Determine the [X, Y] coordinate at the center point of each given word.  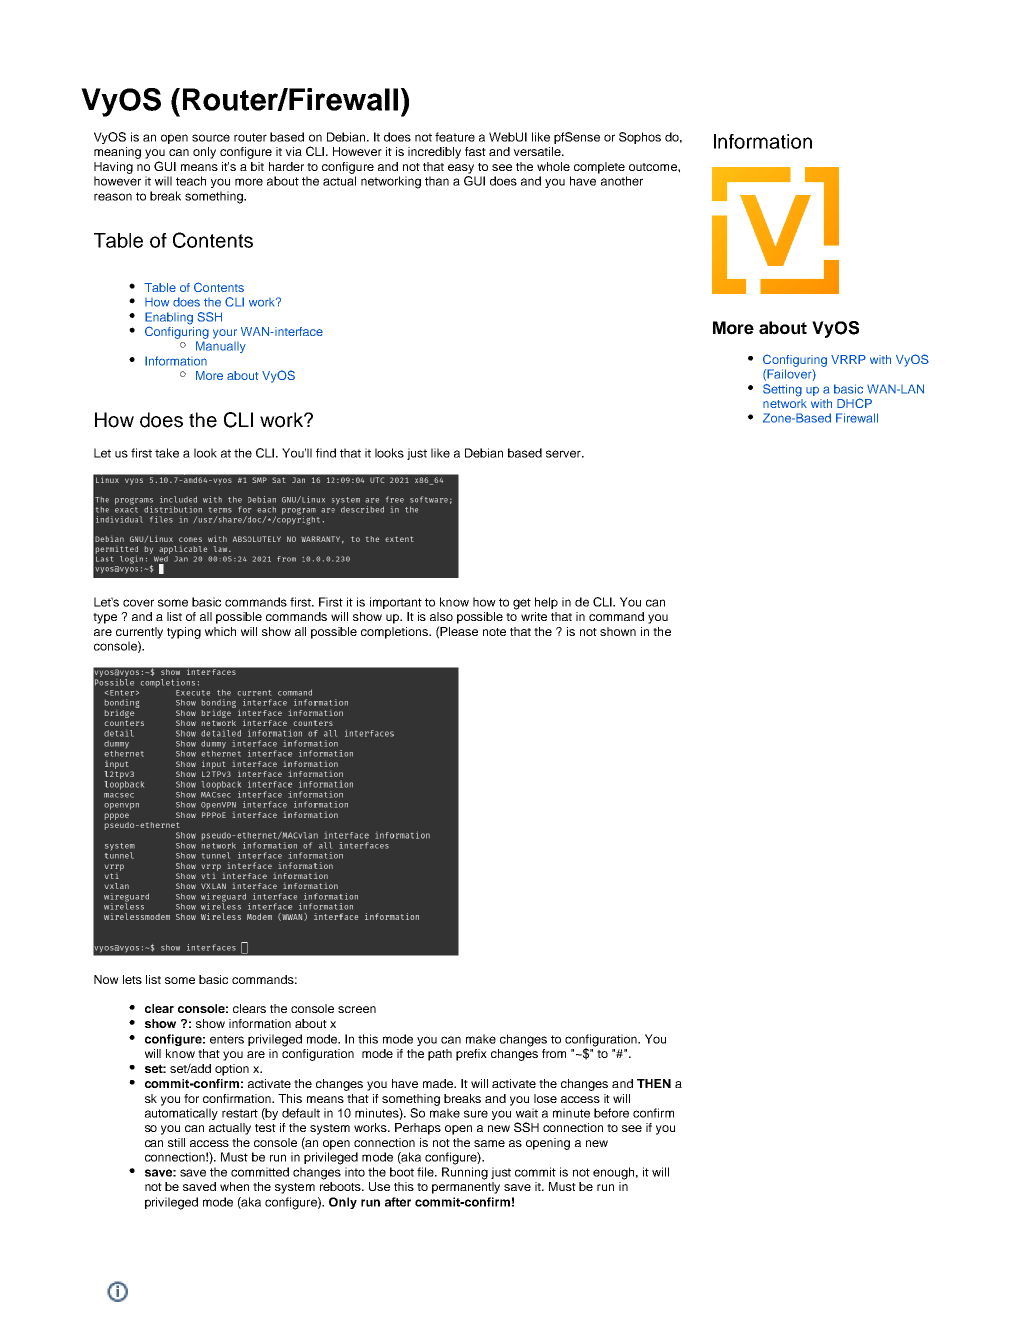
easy [461, 169]
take [167, 453]
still [176, 1142]
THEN [654, 1083]
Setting [782, 390]
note [494, 632]
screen [357, 1009]
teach [191, 181]
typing [184, 633]
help [546, 603]
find [326, 453]
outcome [654, 167]
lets [132, 979]
